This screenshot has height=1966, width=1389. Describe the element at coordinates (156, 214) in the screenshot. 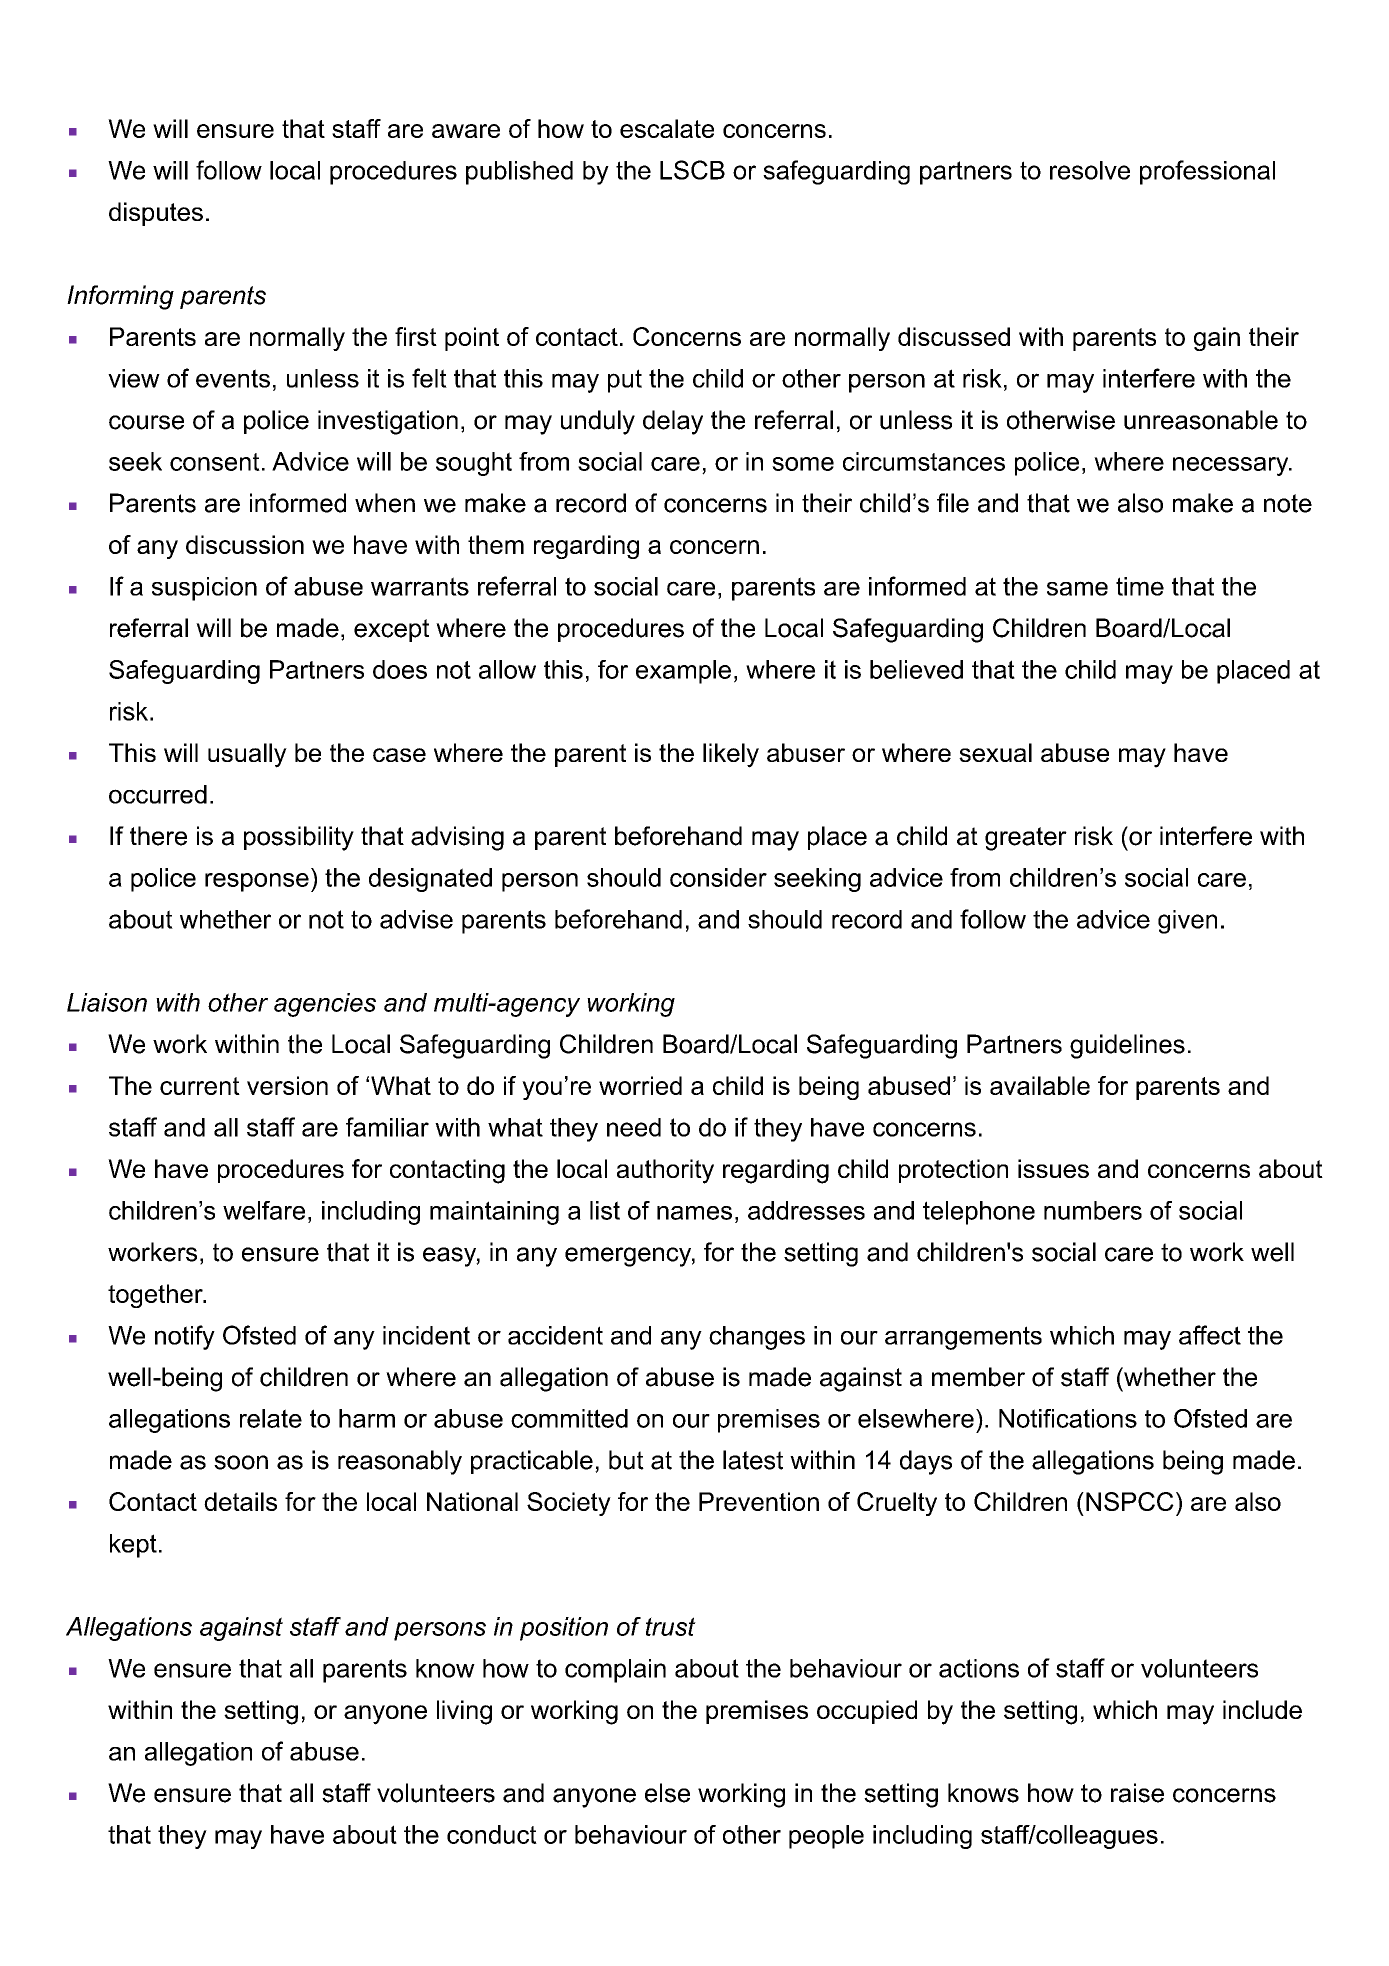

I see `disputes` at that location.
